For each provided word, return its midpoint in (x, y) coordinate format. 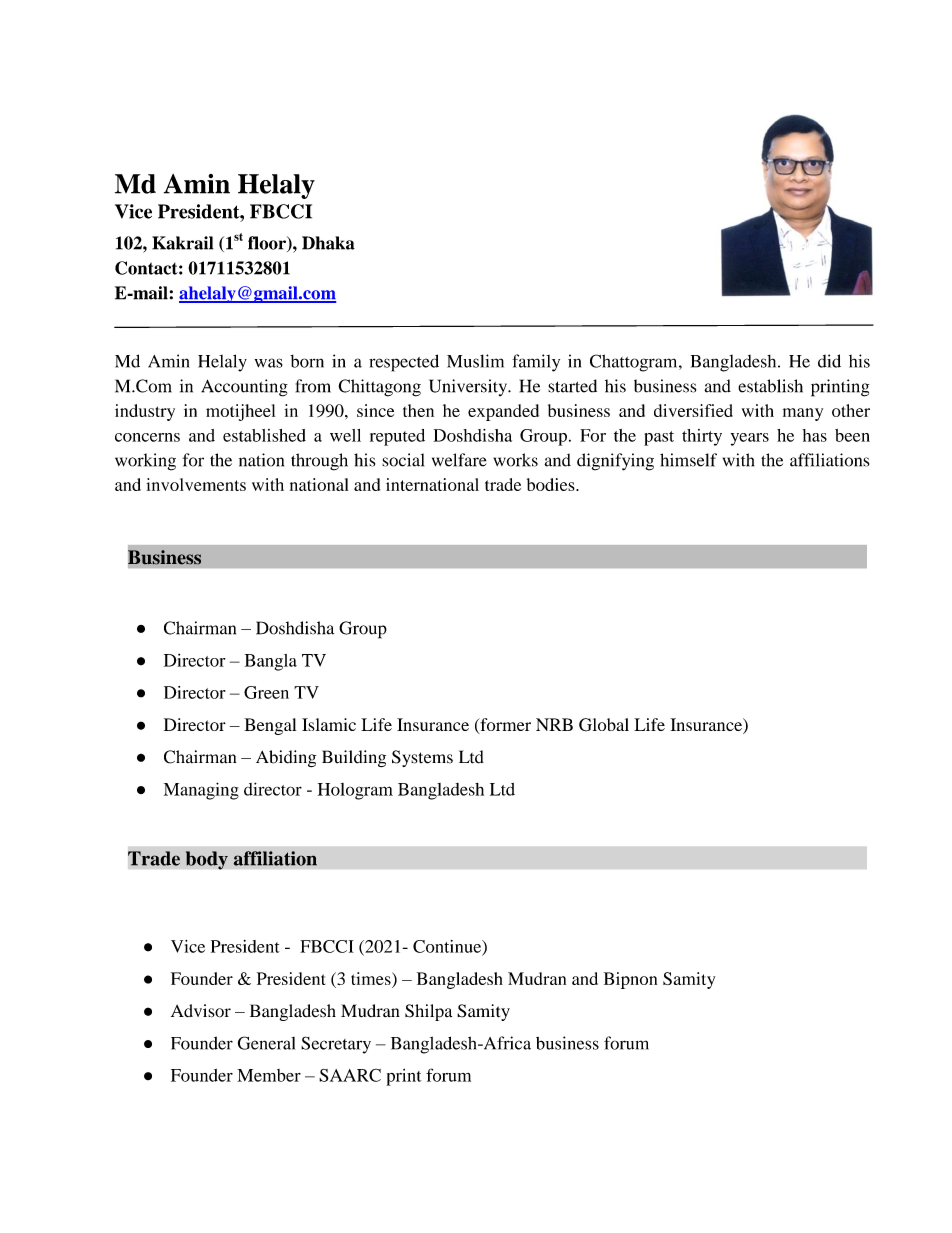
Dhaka (328, 243)
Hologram (355, 791)
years (750, 439)
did (829, 361)
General (266, 1043)
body (207, 860)
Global (604, 725)
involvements (196, 484)
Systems (422, 758)
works (515, 460)
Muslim (475, 361)
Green (266, 692)
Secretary (336, 1045)
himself (688, 460)
